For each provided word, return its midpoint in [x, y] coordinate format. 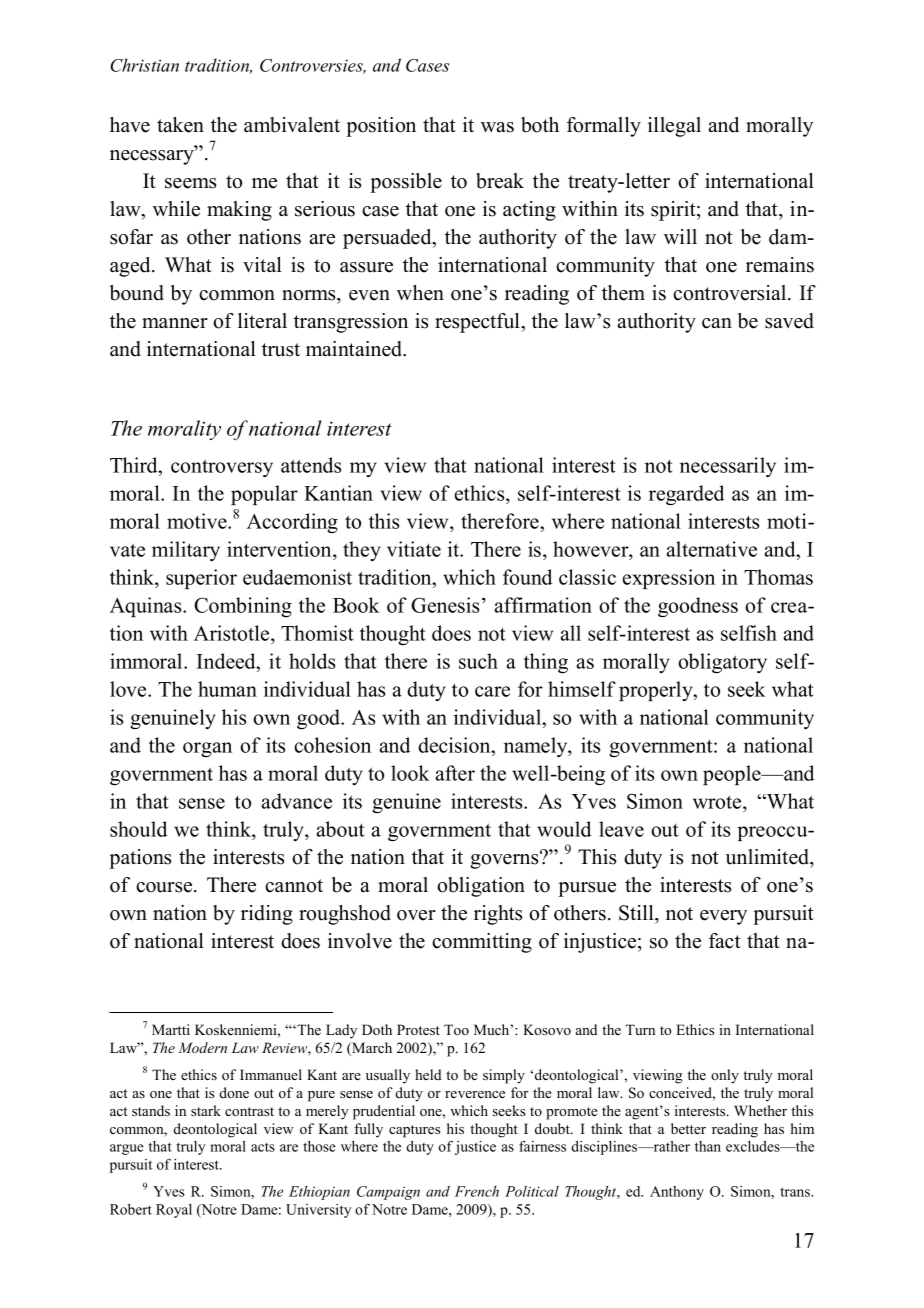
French [477, 1191]
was [497, 127]
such [478, 661]
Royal [174, 1211]
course [165, 887]
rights [498, 915]
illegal [674, 127]
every [723, 917]
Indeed [227, 661]
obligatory [722, 663]
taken [180, 125]
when [420, 293]
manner [175, 323]
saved [789, 321]
